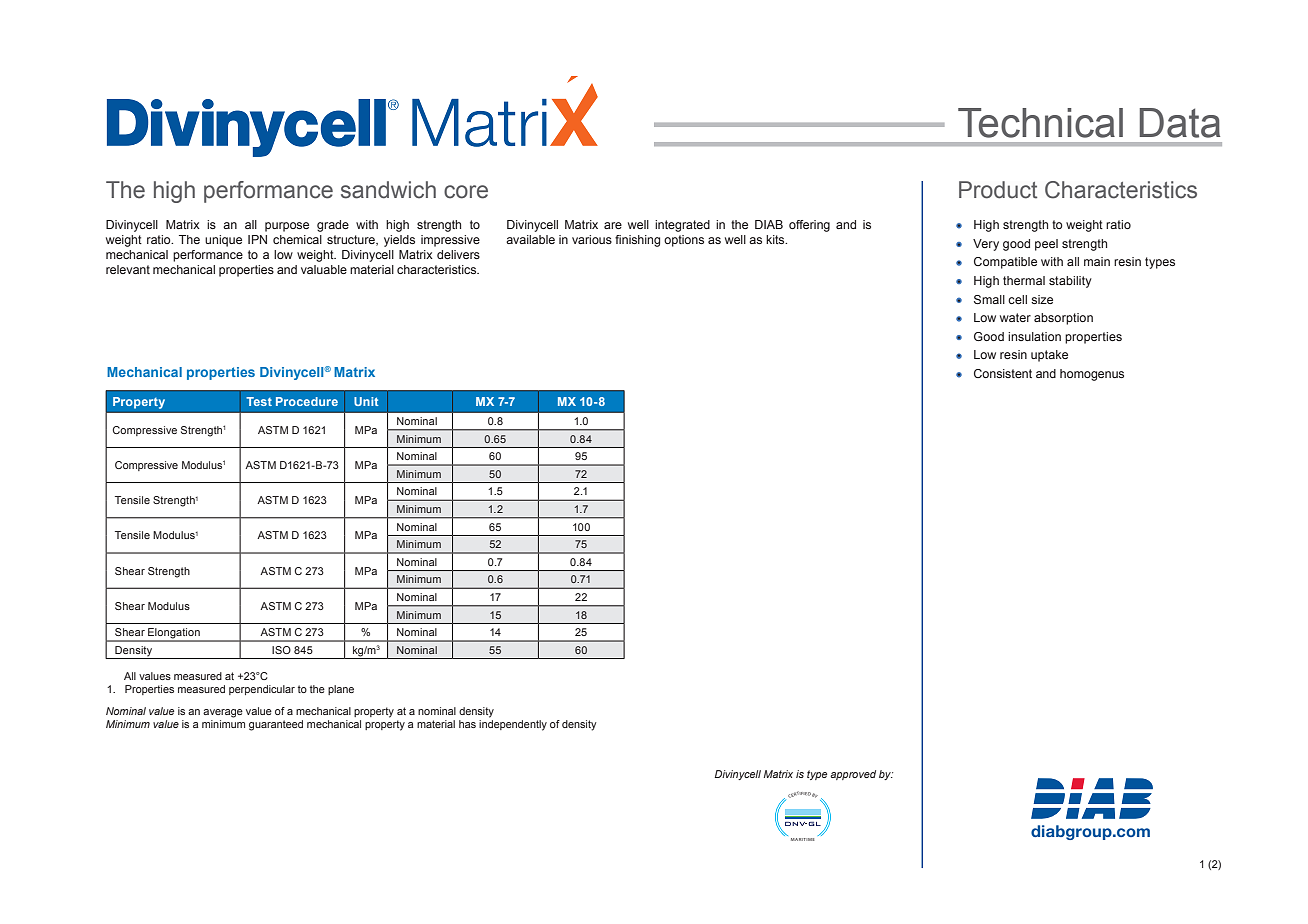 The height and width of the screenshot is (924, 1308). I want to click on sandwich, so click(388, 190).
